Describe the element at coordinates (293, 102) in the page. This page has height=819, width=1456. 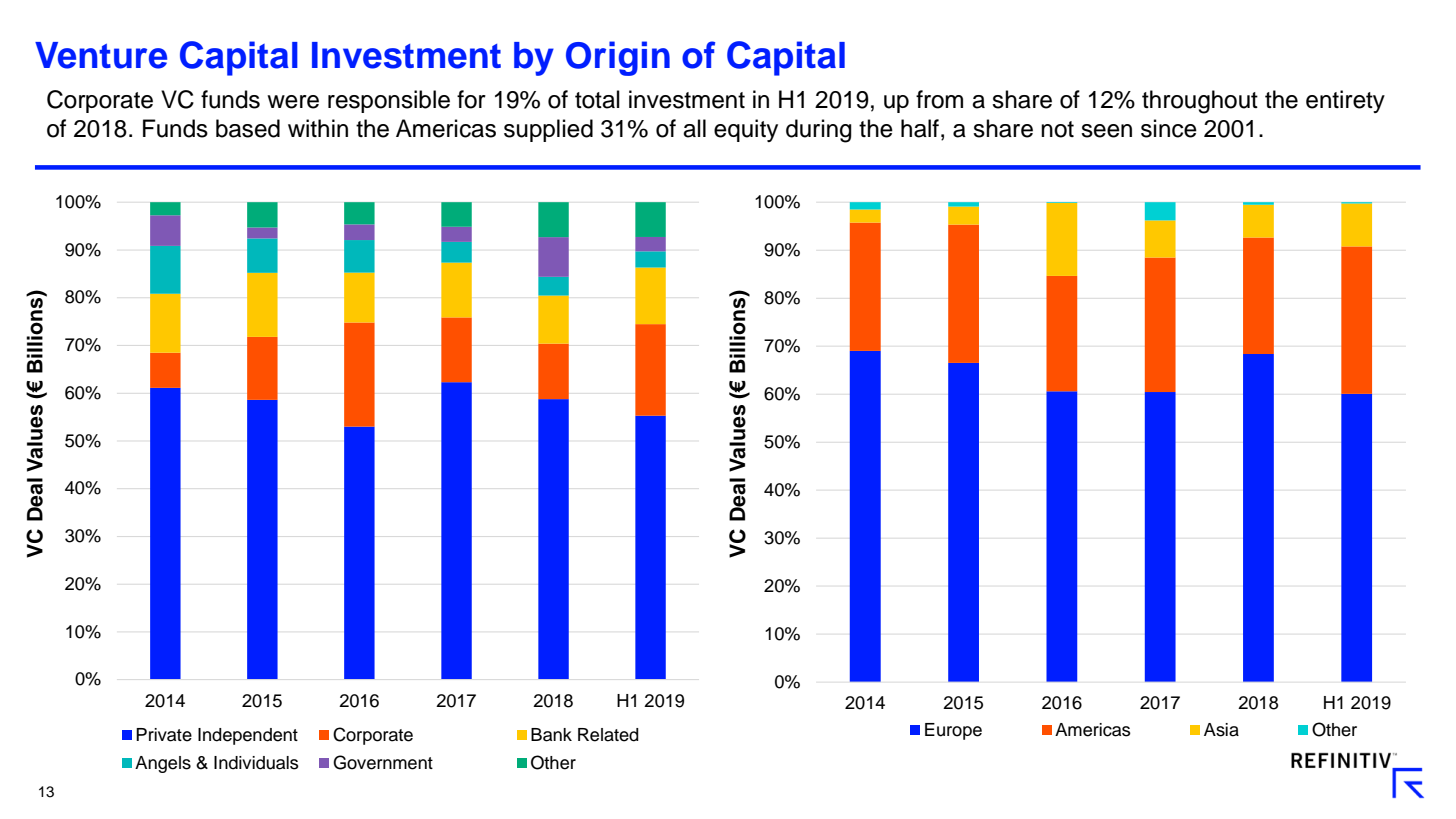
I see `were` at that location.
